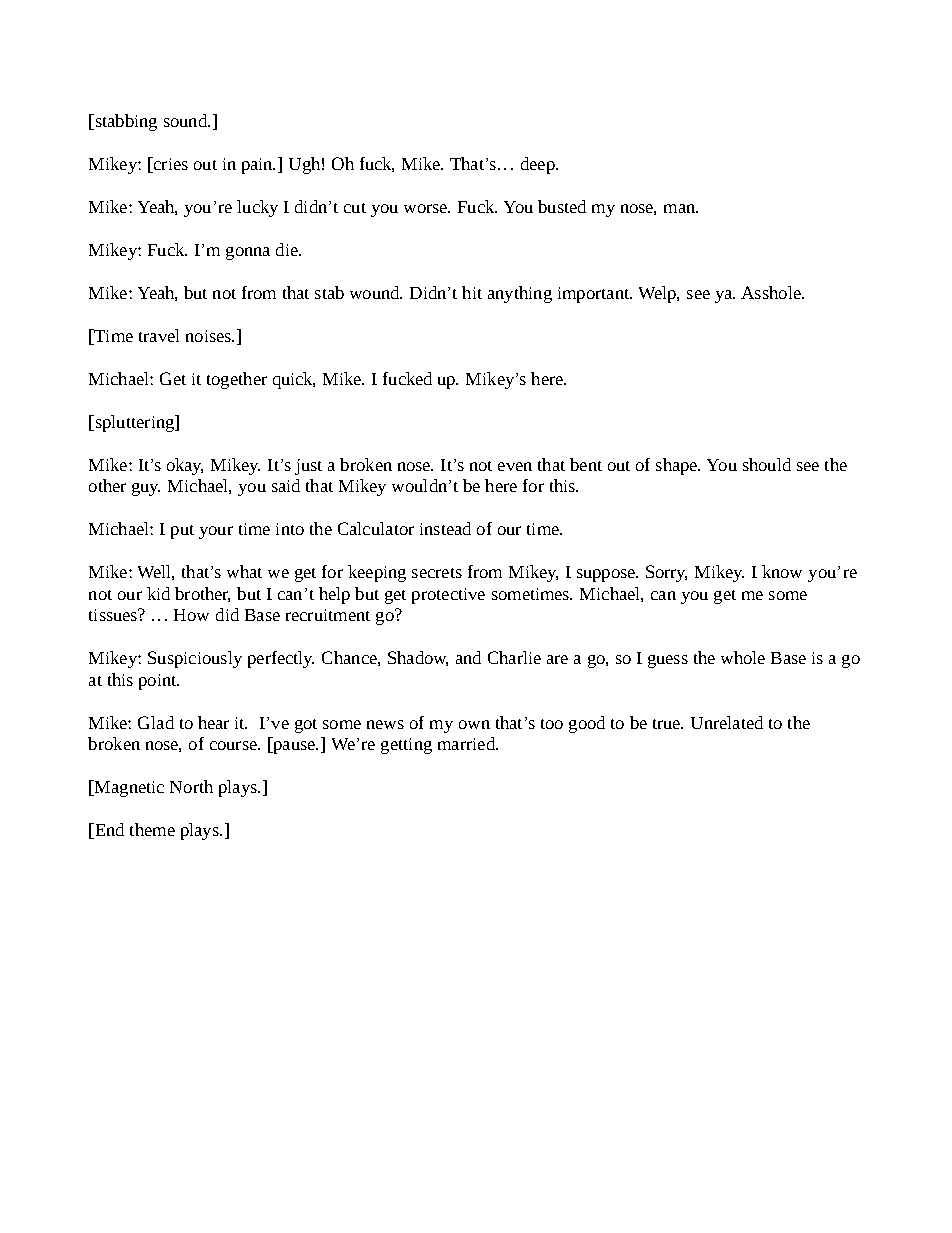  I want to click on man, so click(681, 208).
